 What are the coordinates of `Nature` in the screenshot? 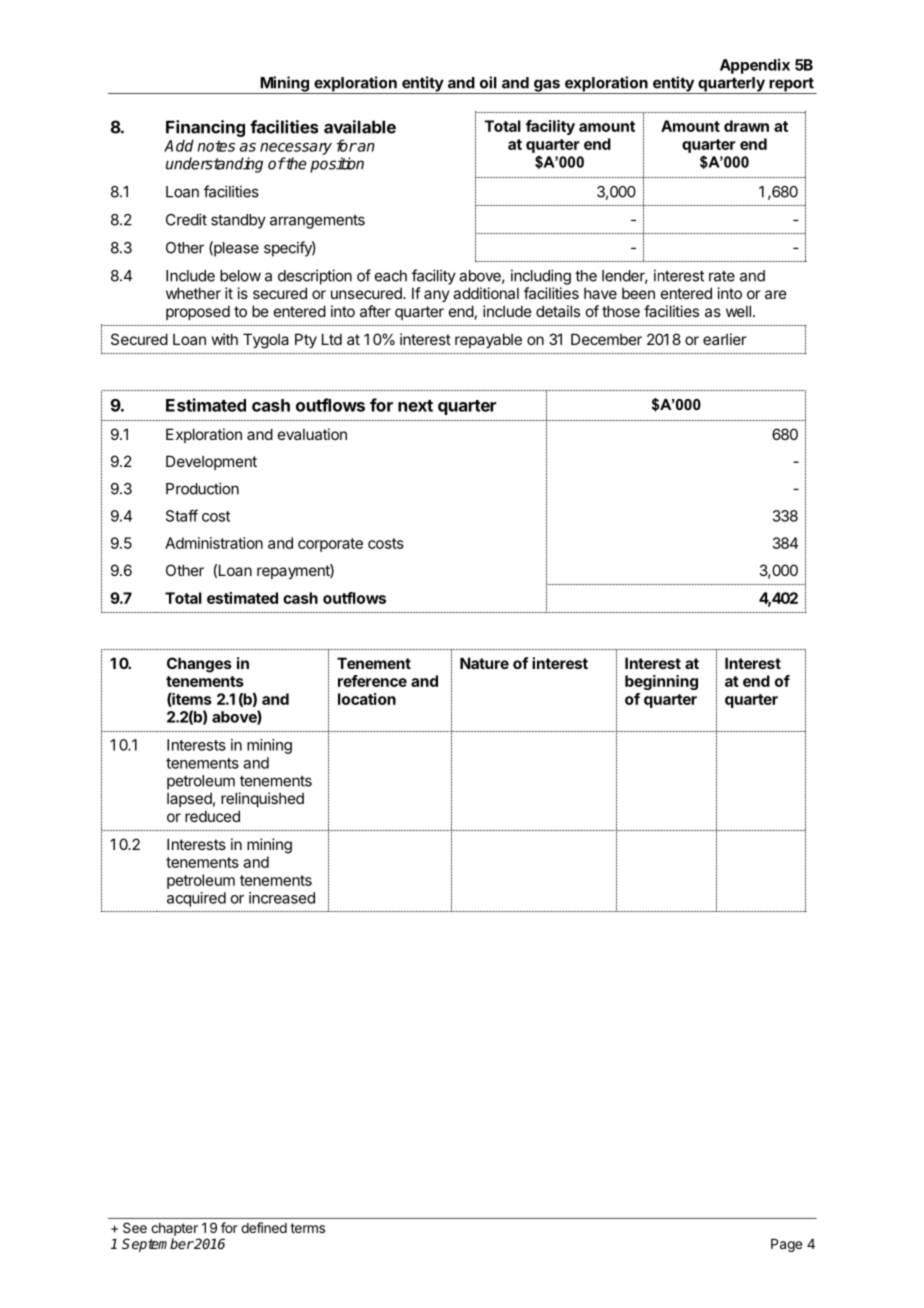 It's located at (484, 663).
